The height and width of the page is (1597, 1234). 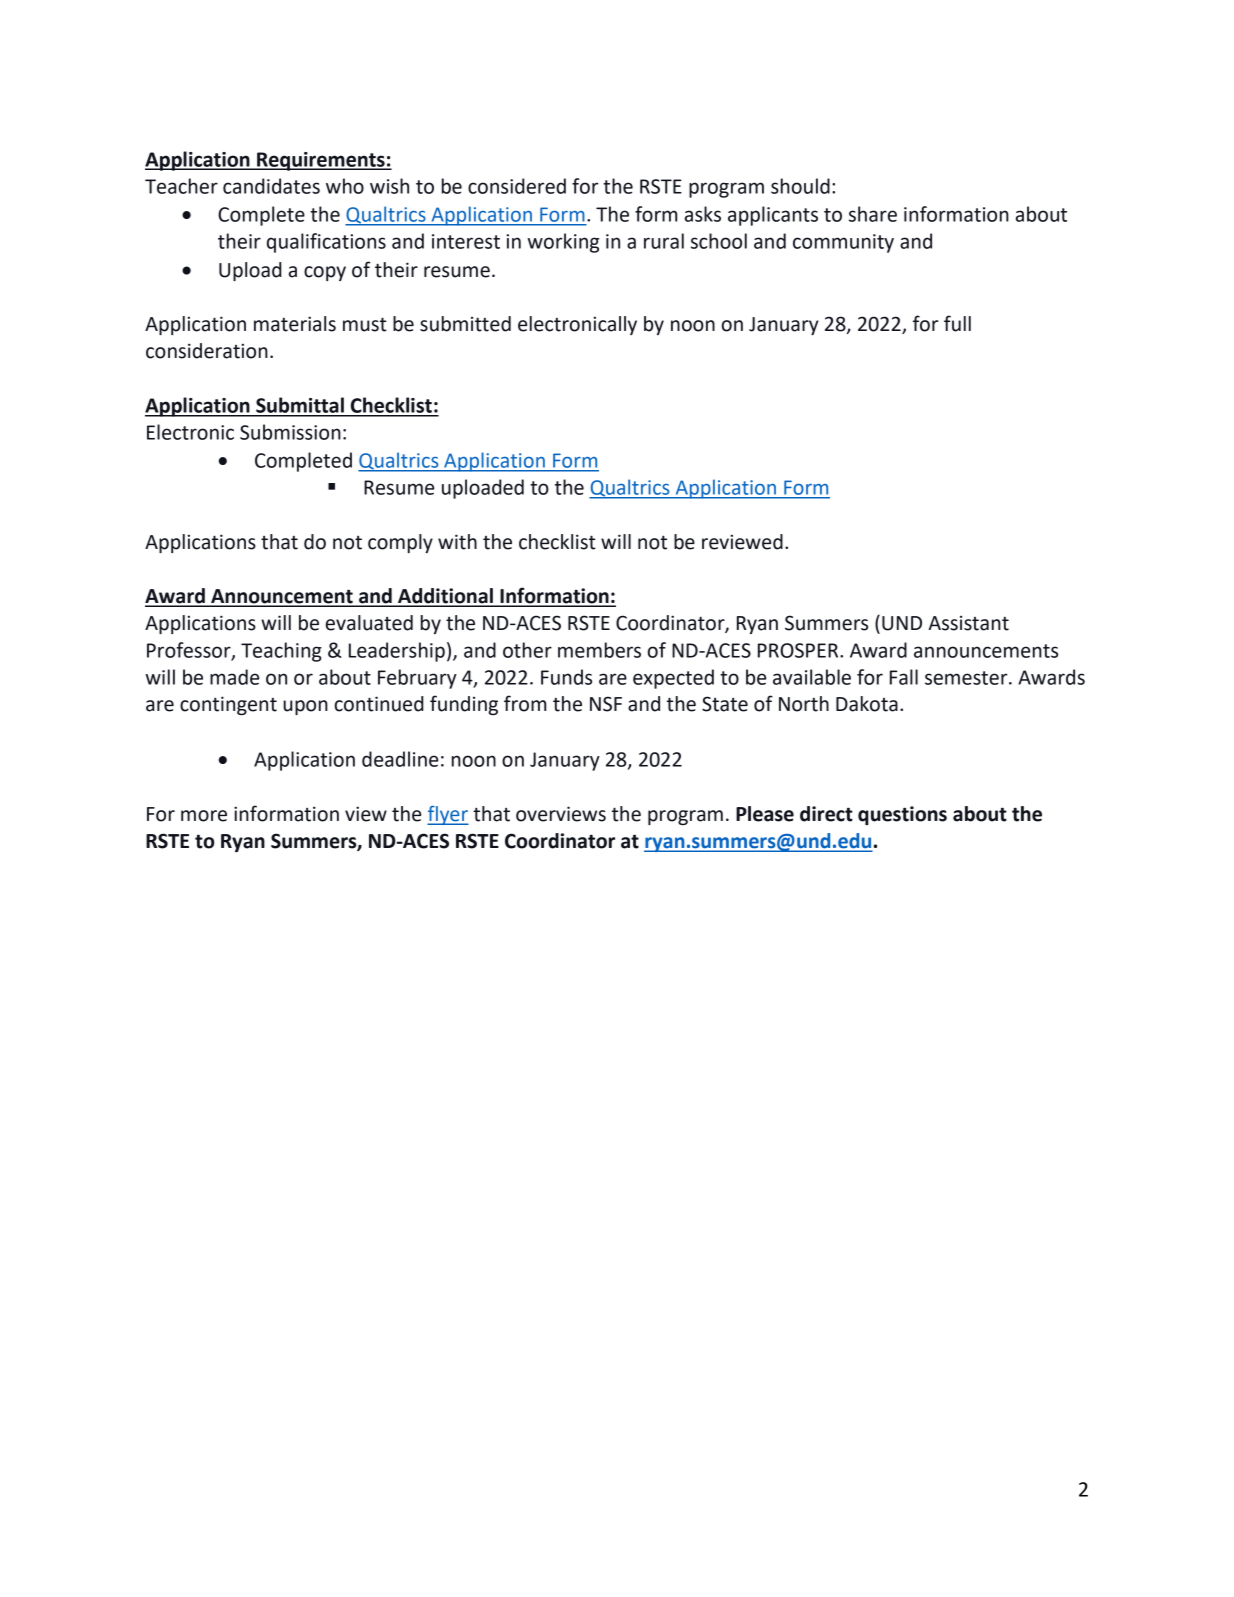 I want to click on community, so click(x=843, y=243).
